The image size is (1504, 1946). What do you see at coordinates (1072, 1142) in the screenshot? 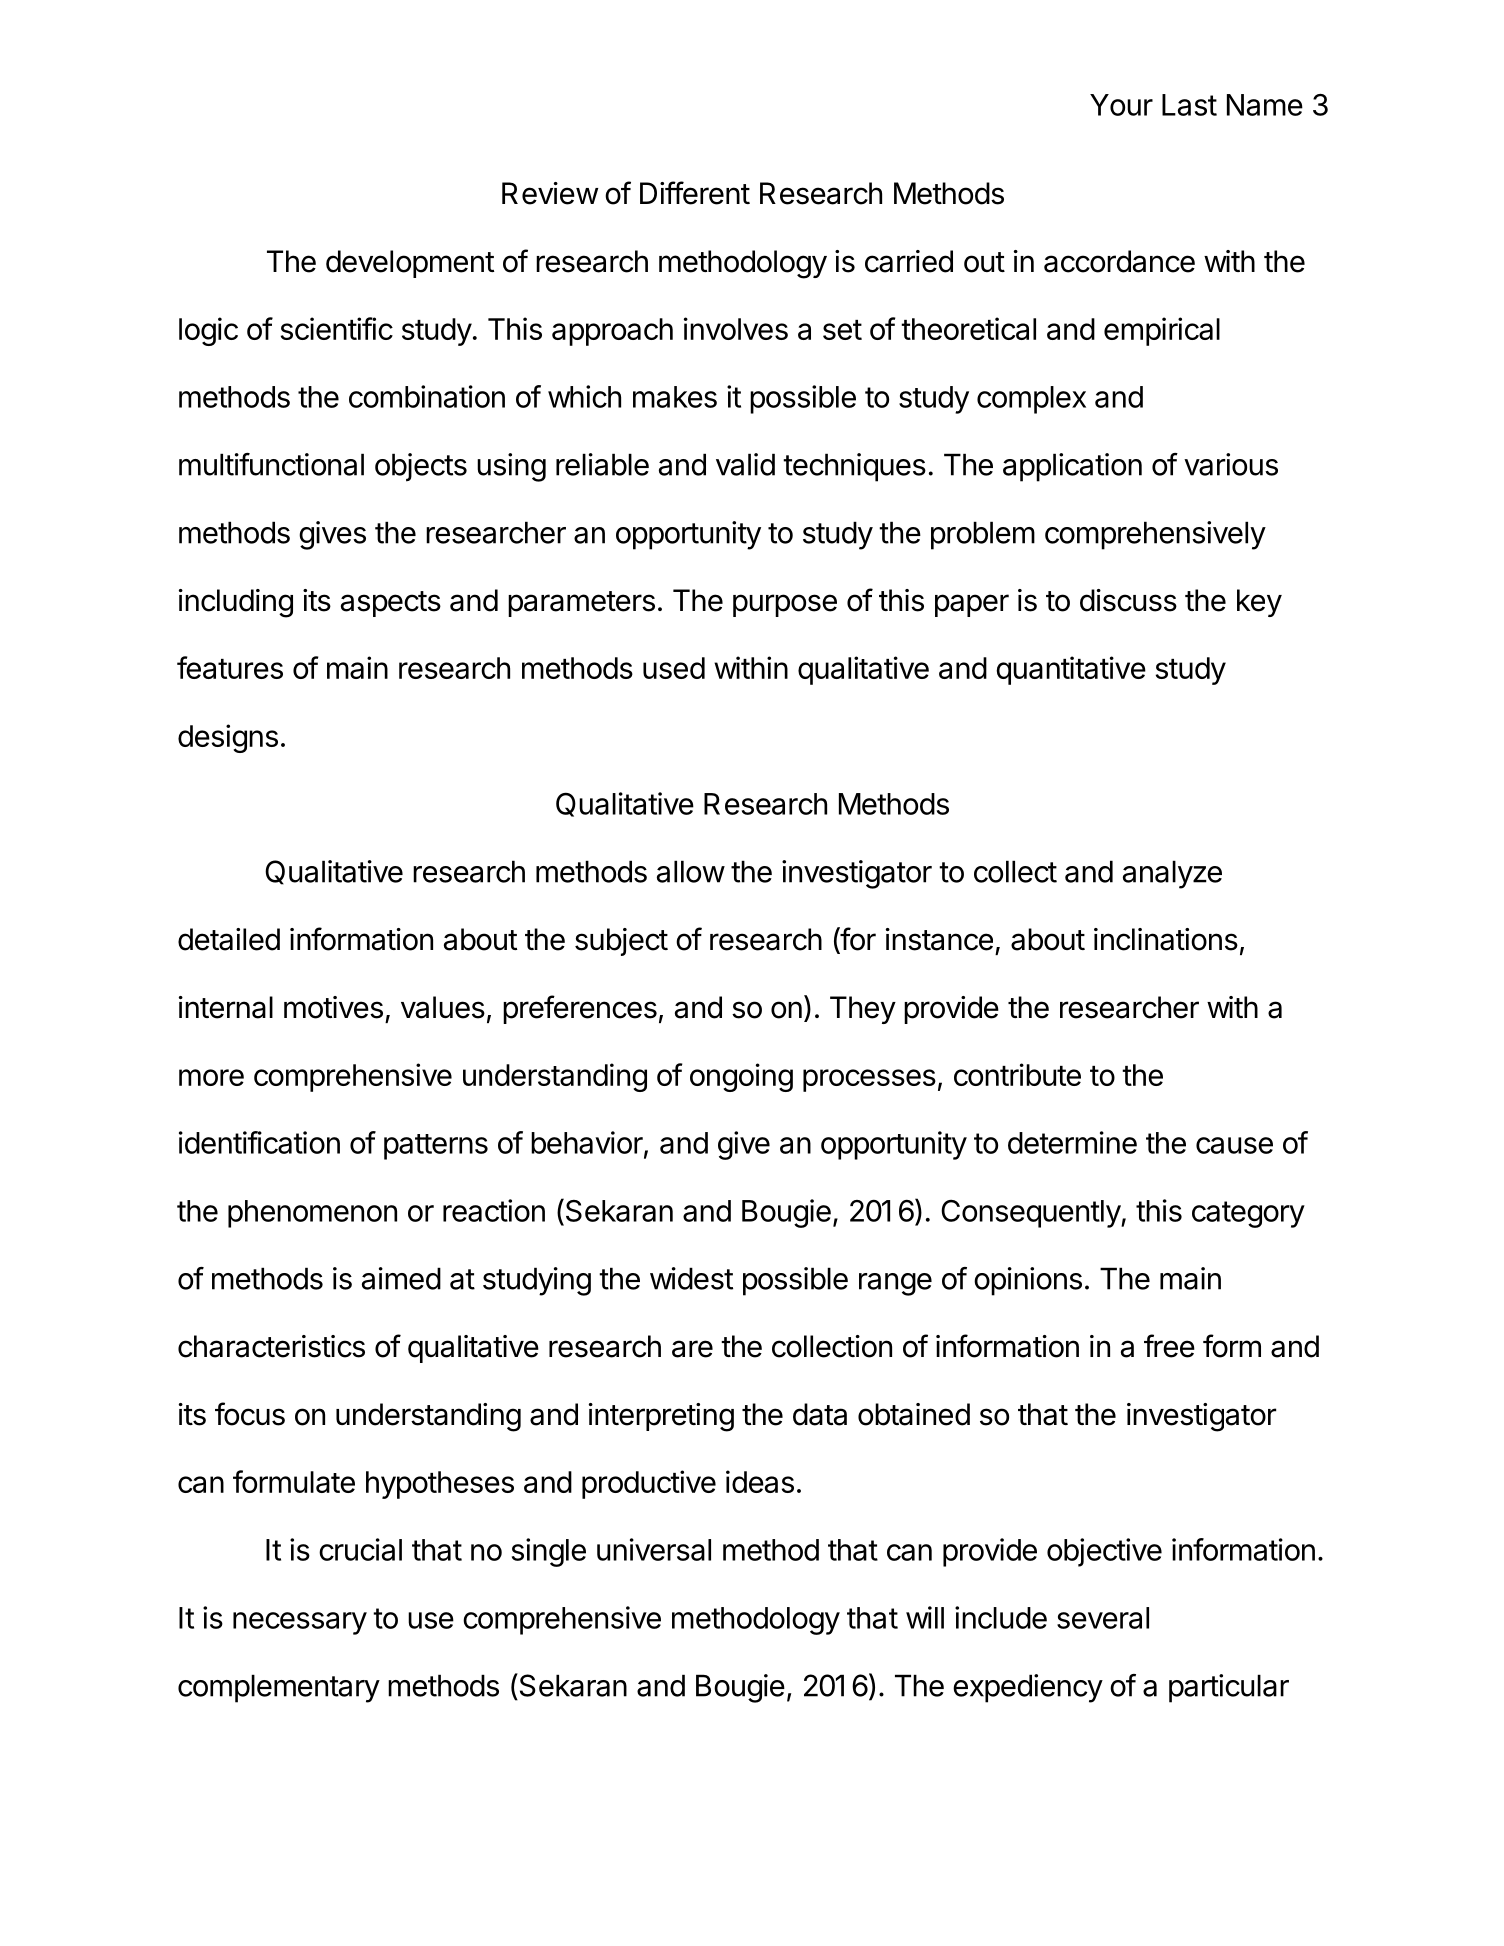
I see `determine` at bounding box center [1072, 1142].
